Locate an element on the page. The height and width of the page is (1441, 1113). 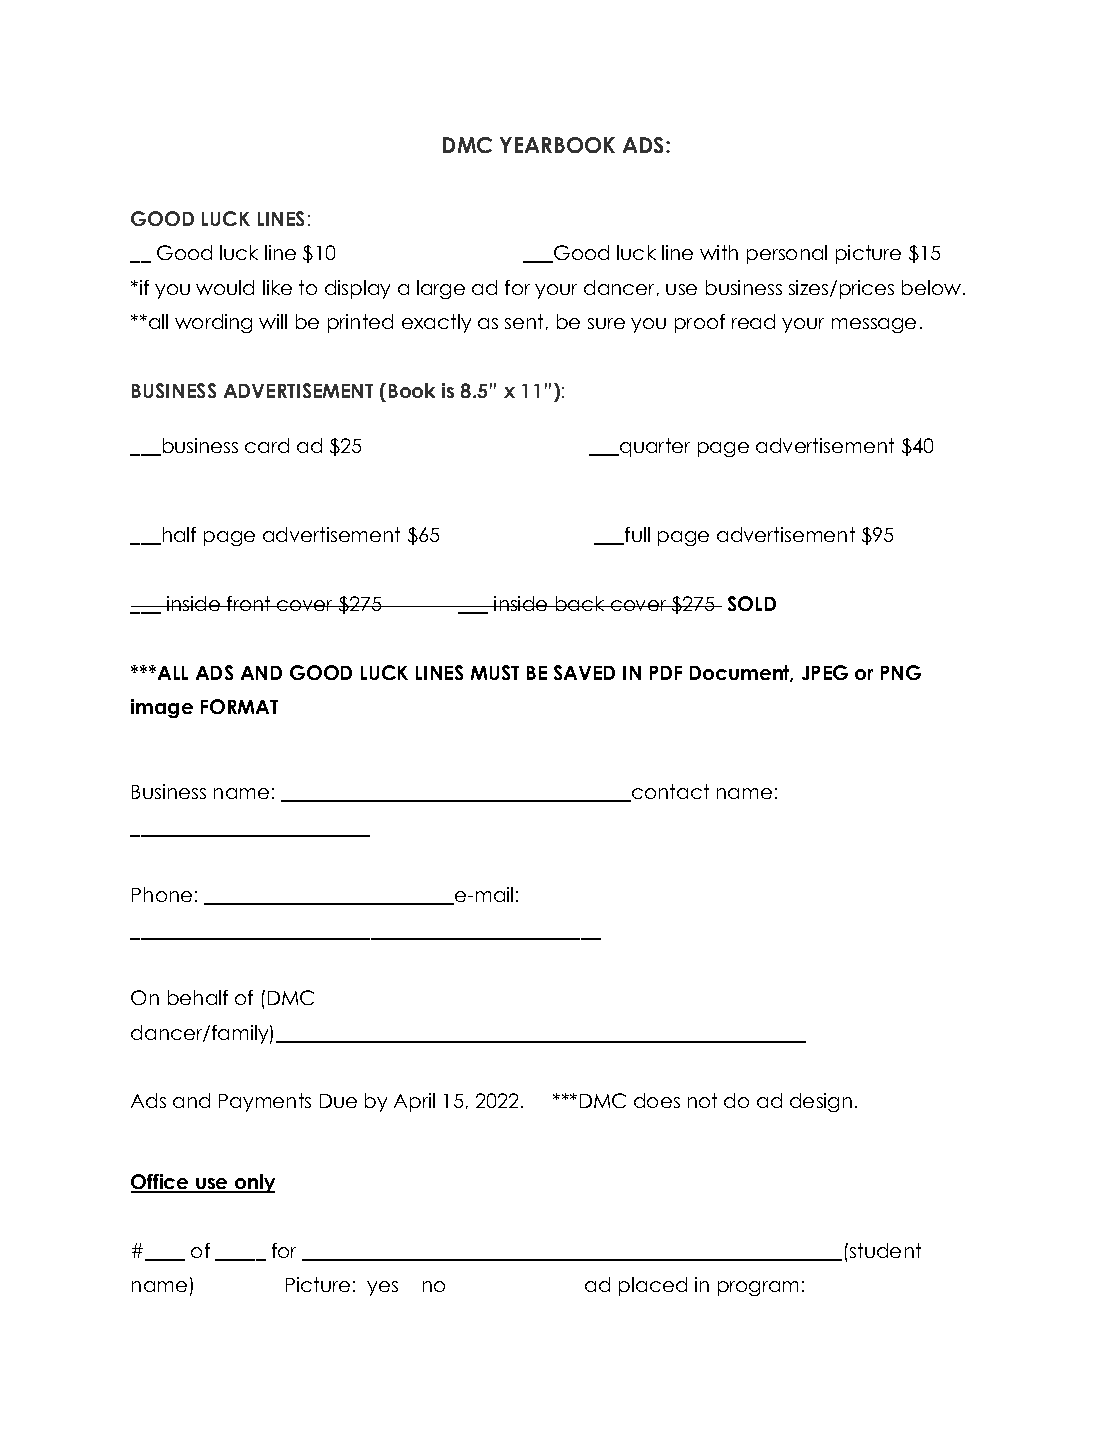
only is located at coordinates (254, 1183).
